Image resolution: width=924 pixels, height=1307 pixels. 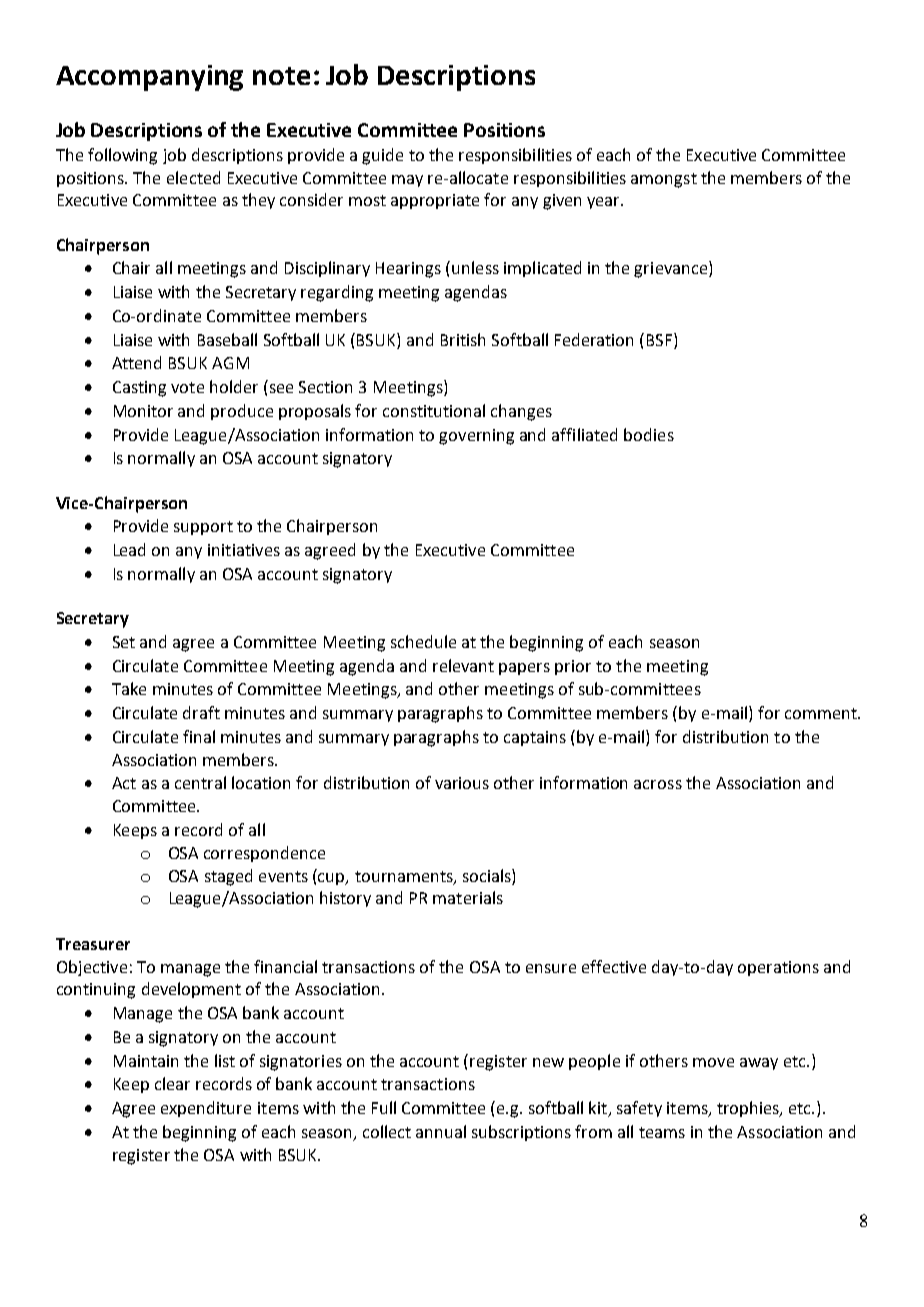 What do you see at coordinates (149, 78) in the screenshot?
I see `Accompanying` at bounding box center [149, 78].
